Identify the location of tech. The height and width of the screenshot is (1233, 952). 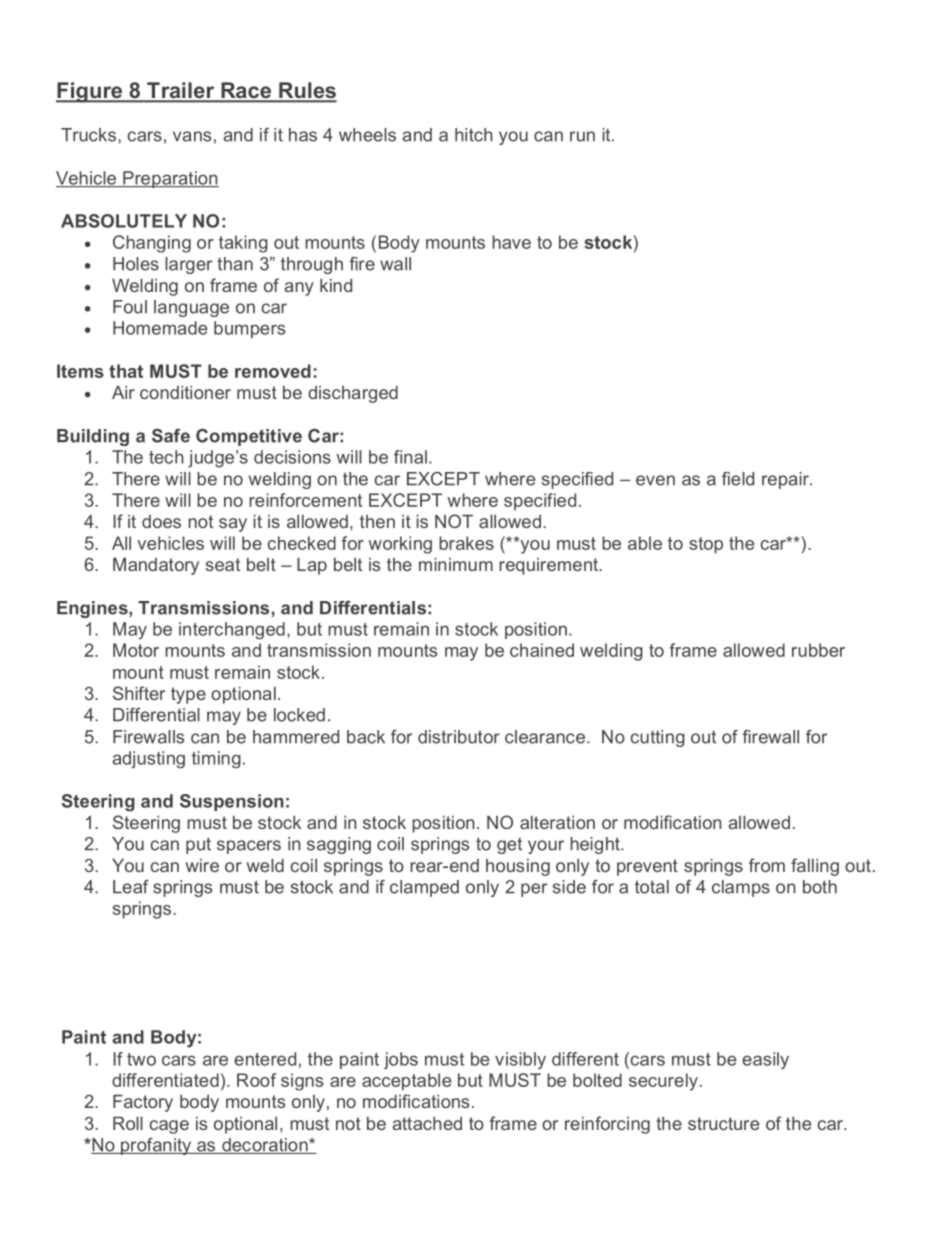
(166, 457).
